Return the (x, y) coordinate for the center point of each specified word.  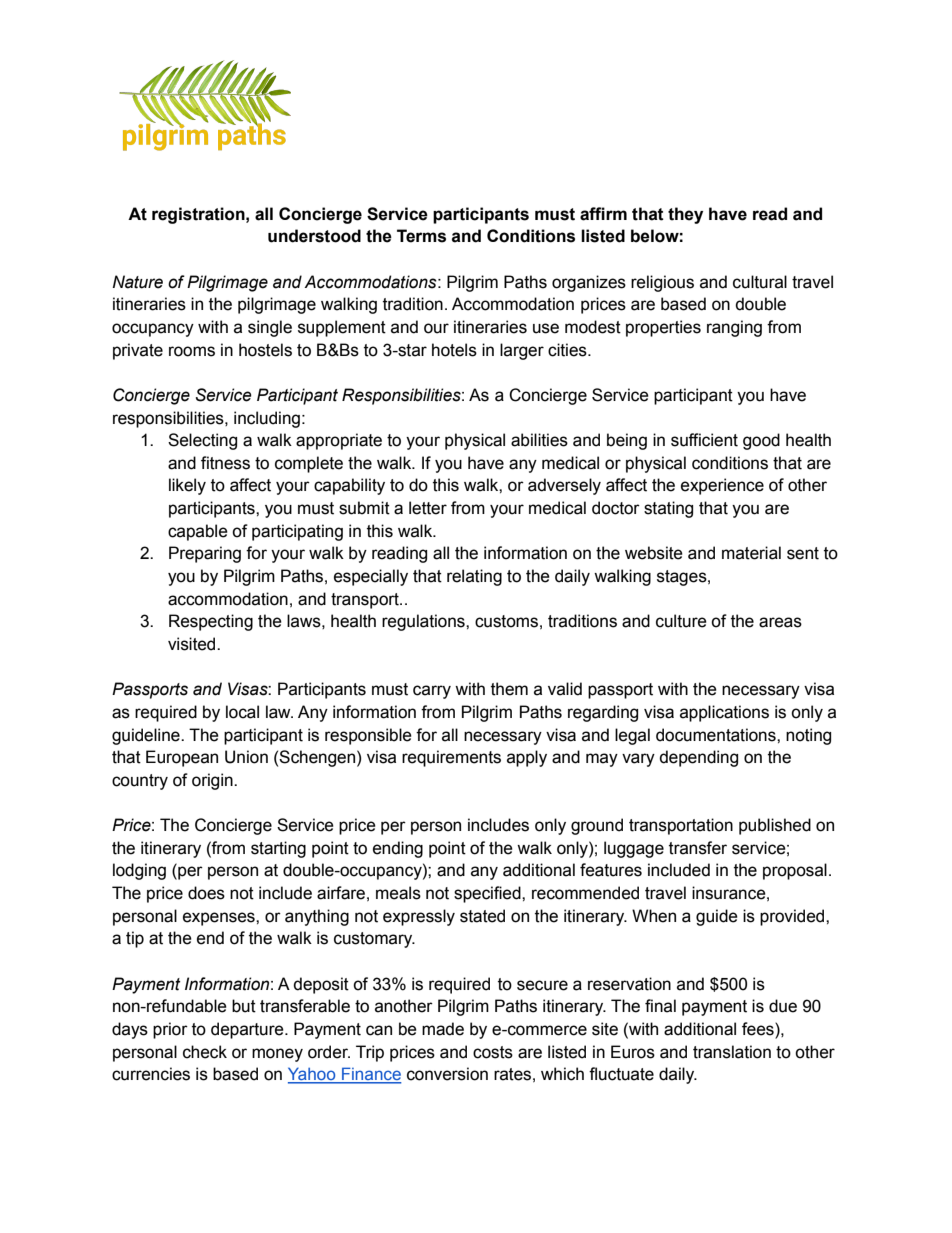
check (205, 1052)
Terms (421, 236)
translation (732, 1052)
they (685, 215)
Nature (137, 282)
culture (681, 621)
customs (506, 621)
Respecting (211, 622)
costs (493, 1052)
